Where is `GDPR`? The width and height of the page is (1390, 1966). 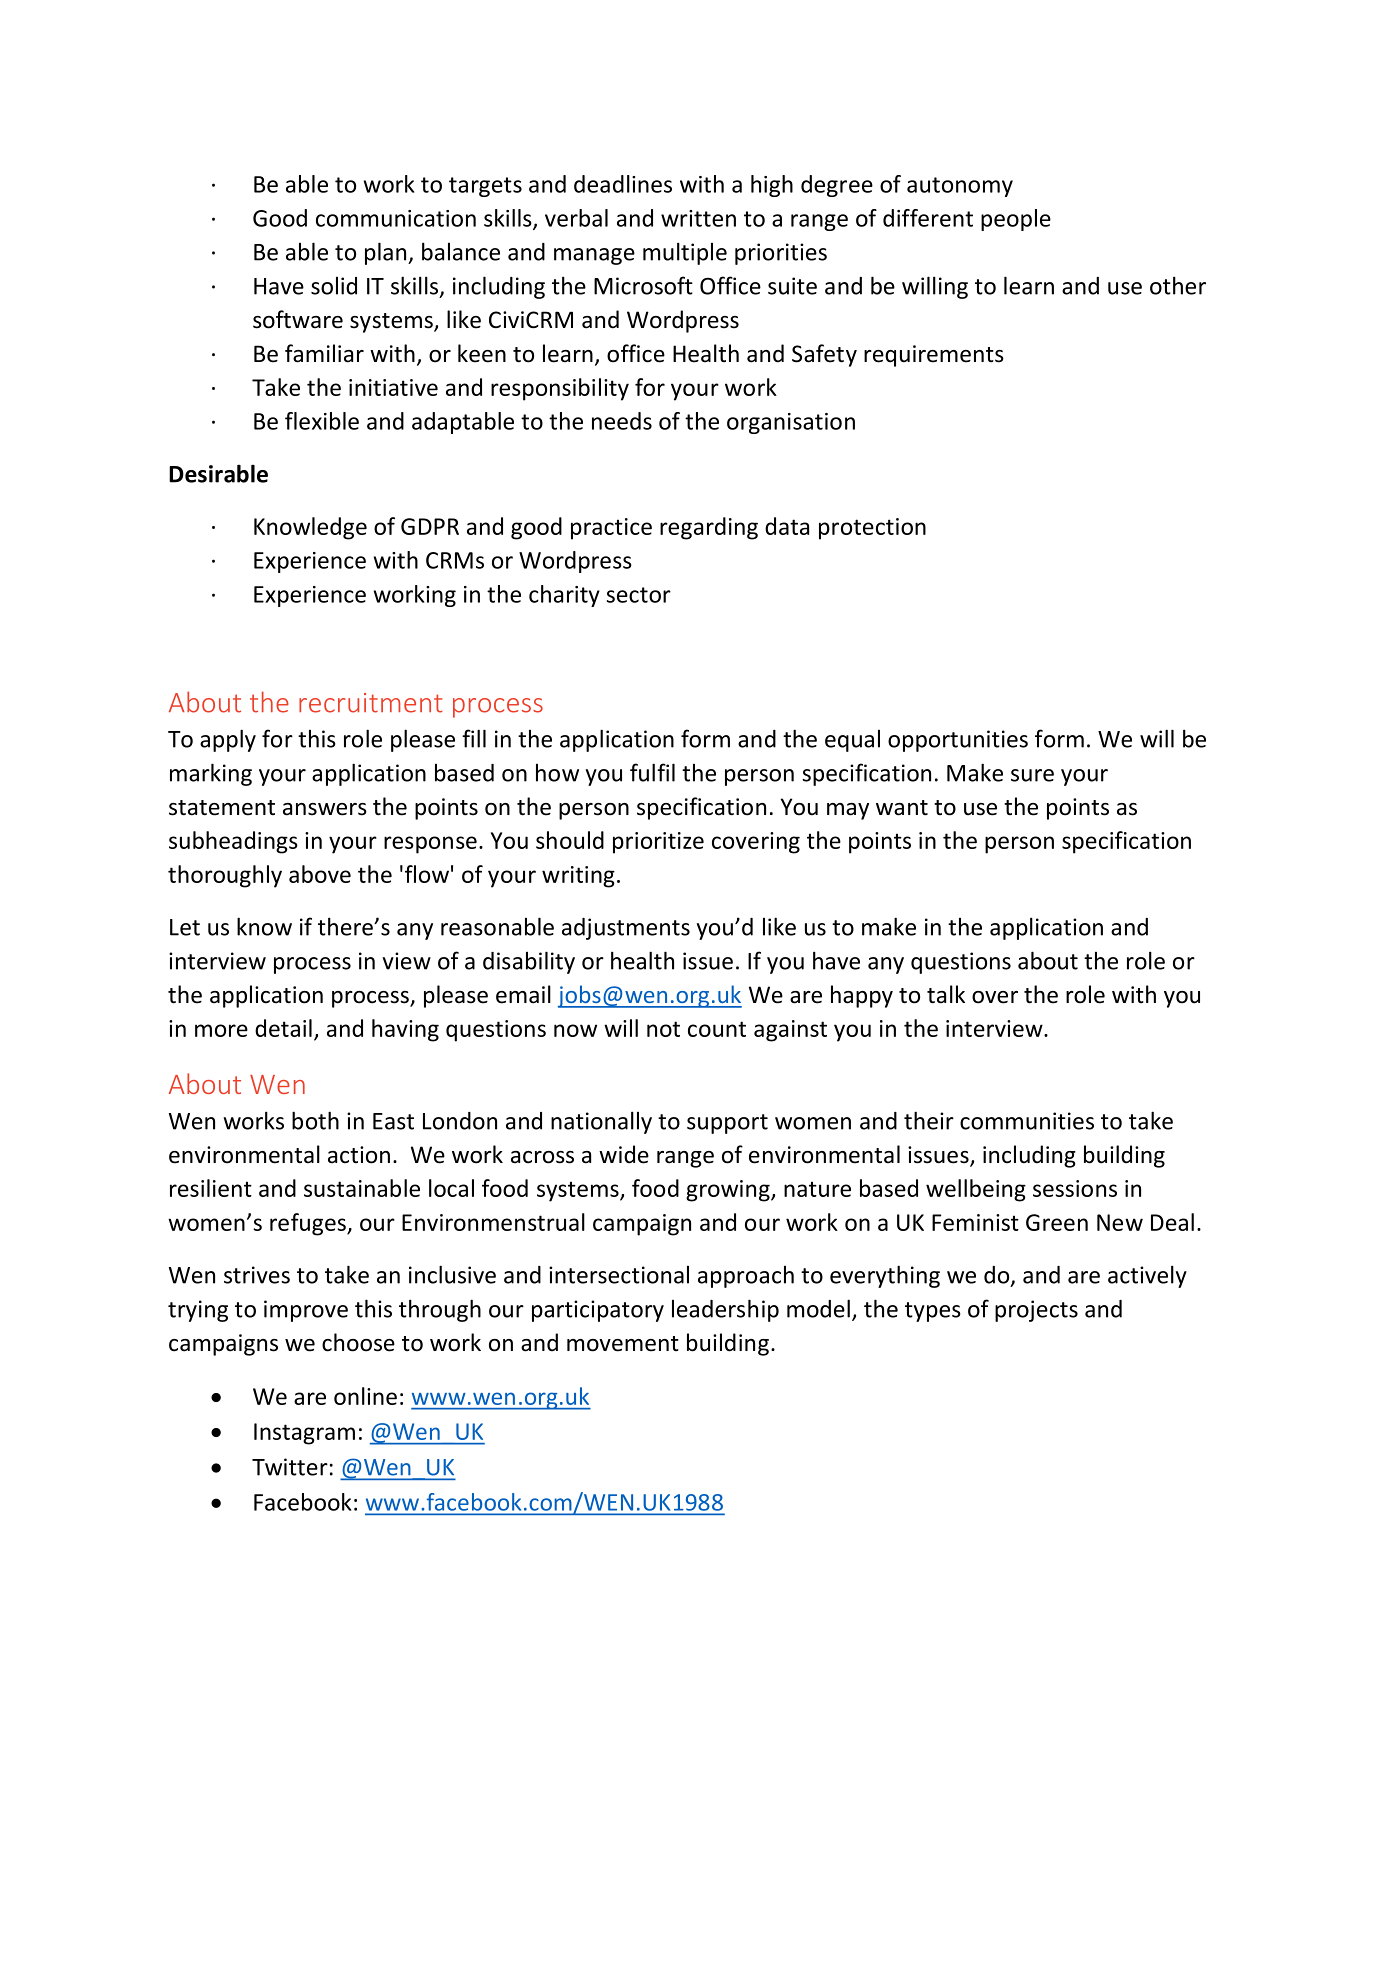 GDPR is located at coordinates (430, 526).
